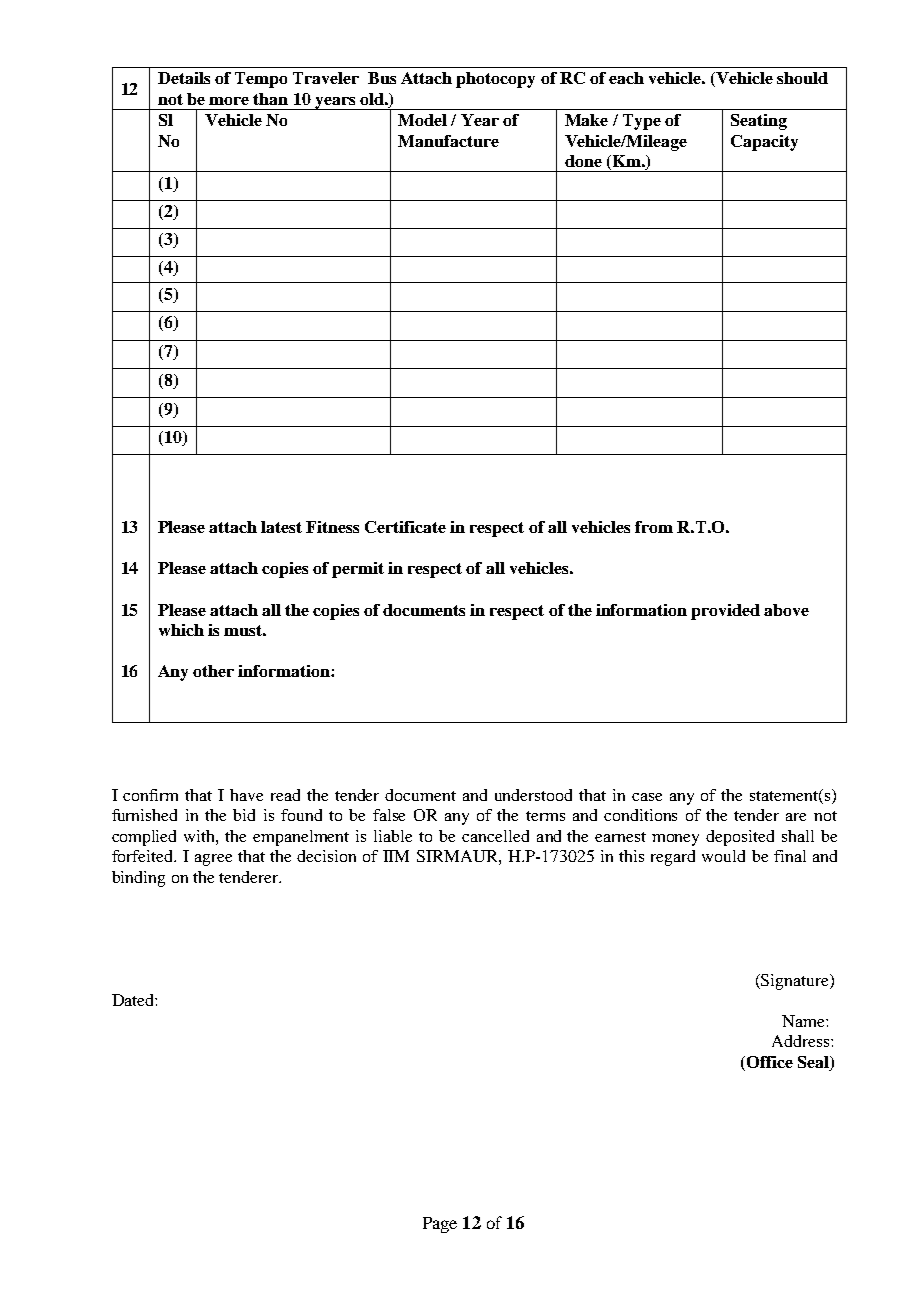 The image size is (924, 1307). What do you see at coordinates (405, 527) in the screenshot?
I see `Certificate` at bounding box center [405, 527].
